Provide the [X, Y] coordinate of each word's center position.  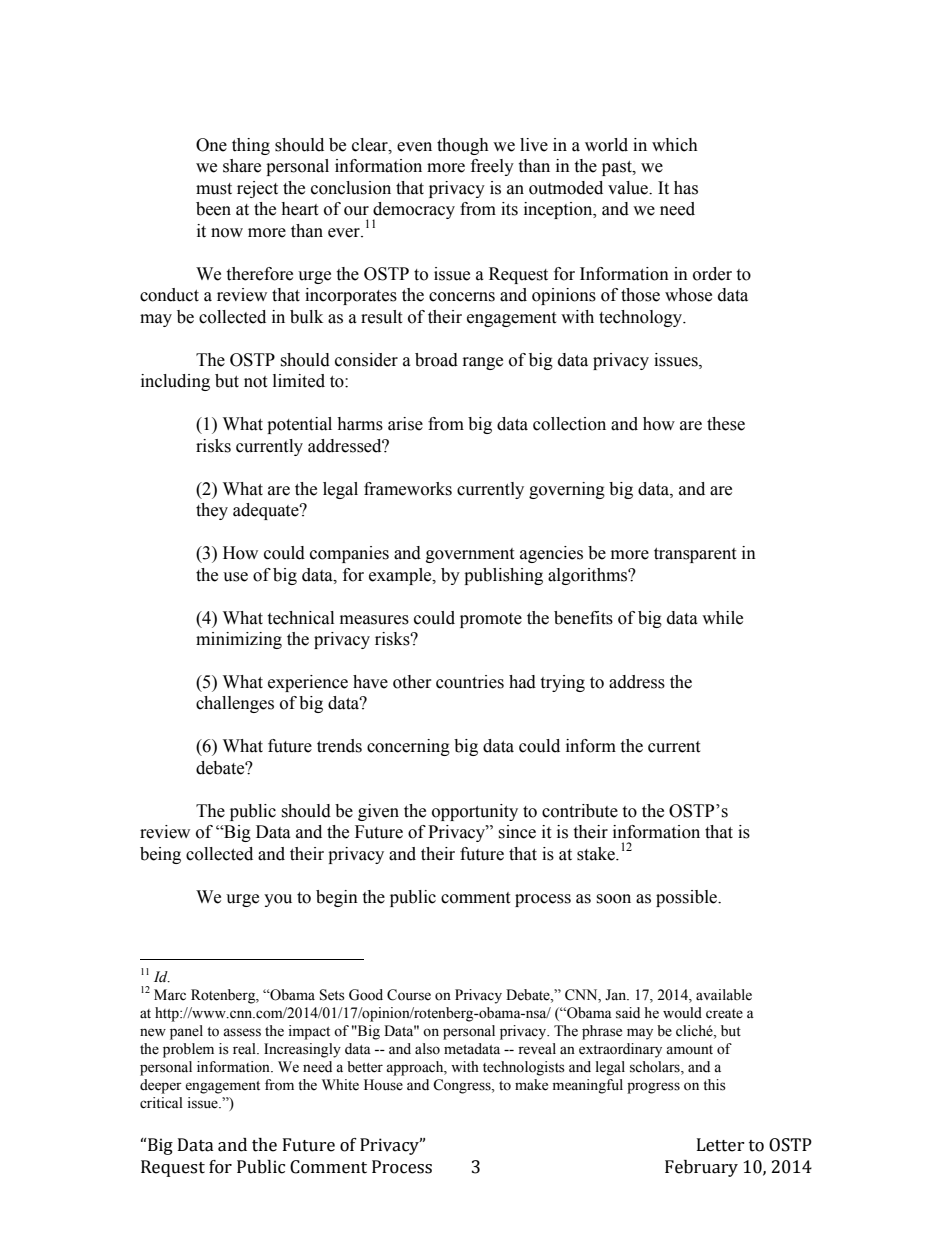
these [726, 424]
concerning [408, 747]
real [245, 1049]
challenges [235, 704]
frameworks [408, 489]
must [214, 189]
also [427, 1049]
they [212, 511]
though [463, 146]
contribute [580, 811]
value [629, 188]
